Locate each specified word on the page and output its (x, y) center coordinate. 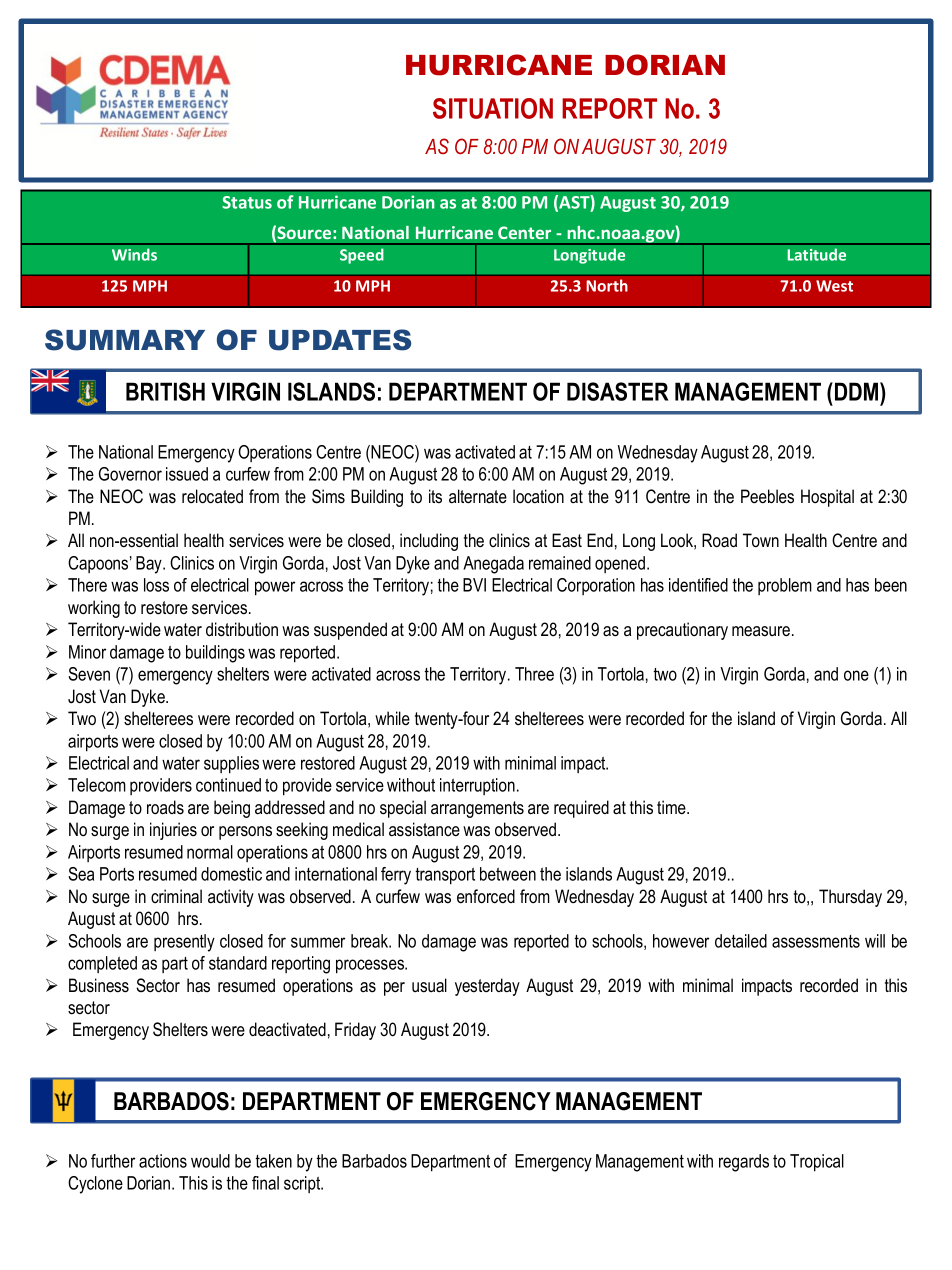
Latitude (816, 254)
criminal (176, 896)
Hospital (827, 498)
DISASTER (618, 391)
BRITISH (165, 391)
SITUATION (493, 108)
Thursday (850, 898)
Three (534, 674)
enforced (486, 896)
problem (785, 586)
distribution (242, 629)
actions (163, 1161)
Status (247, 202)
